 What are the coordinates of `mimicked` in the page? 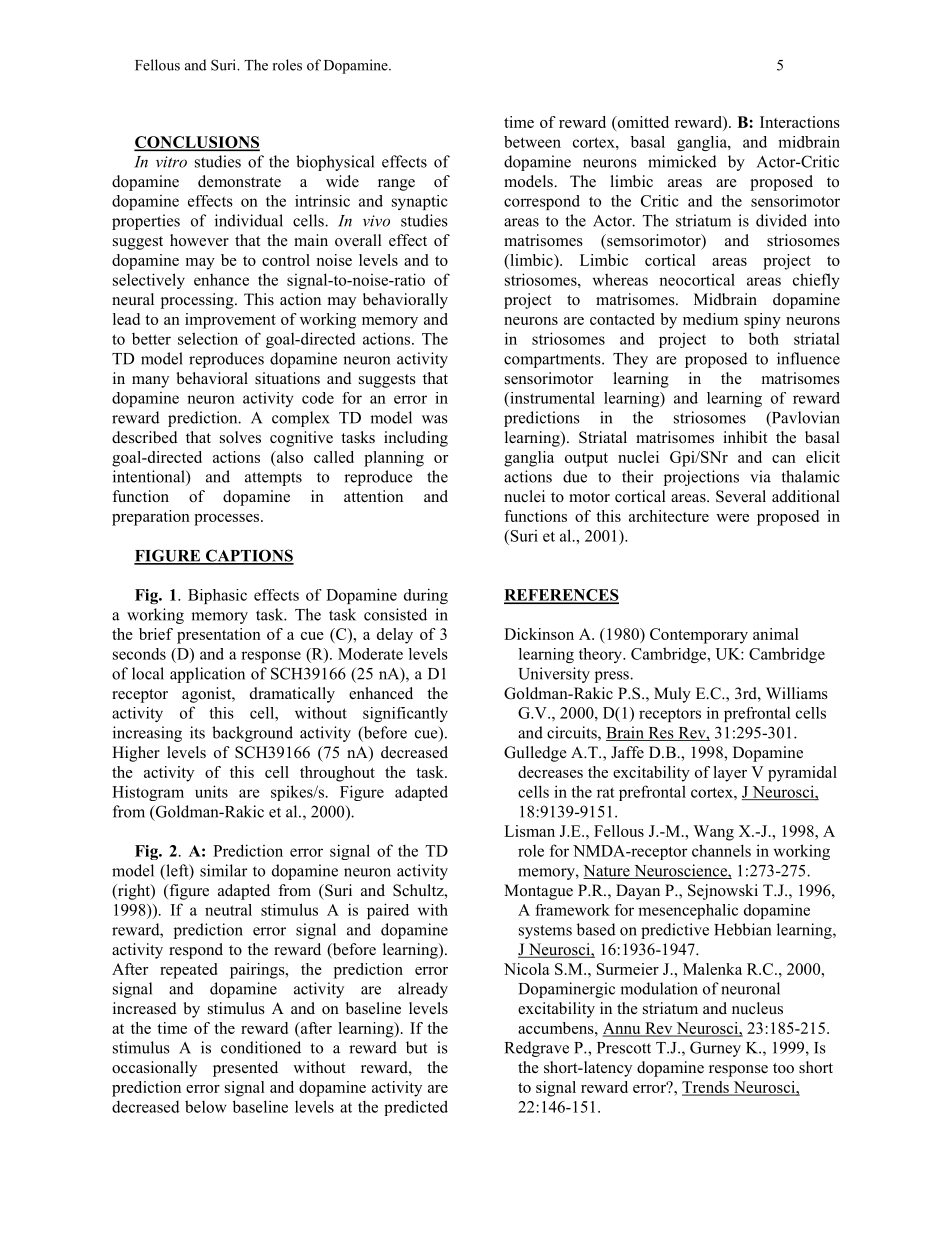 It's located at (682, 161).
